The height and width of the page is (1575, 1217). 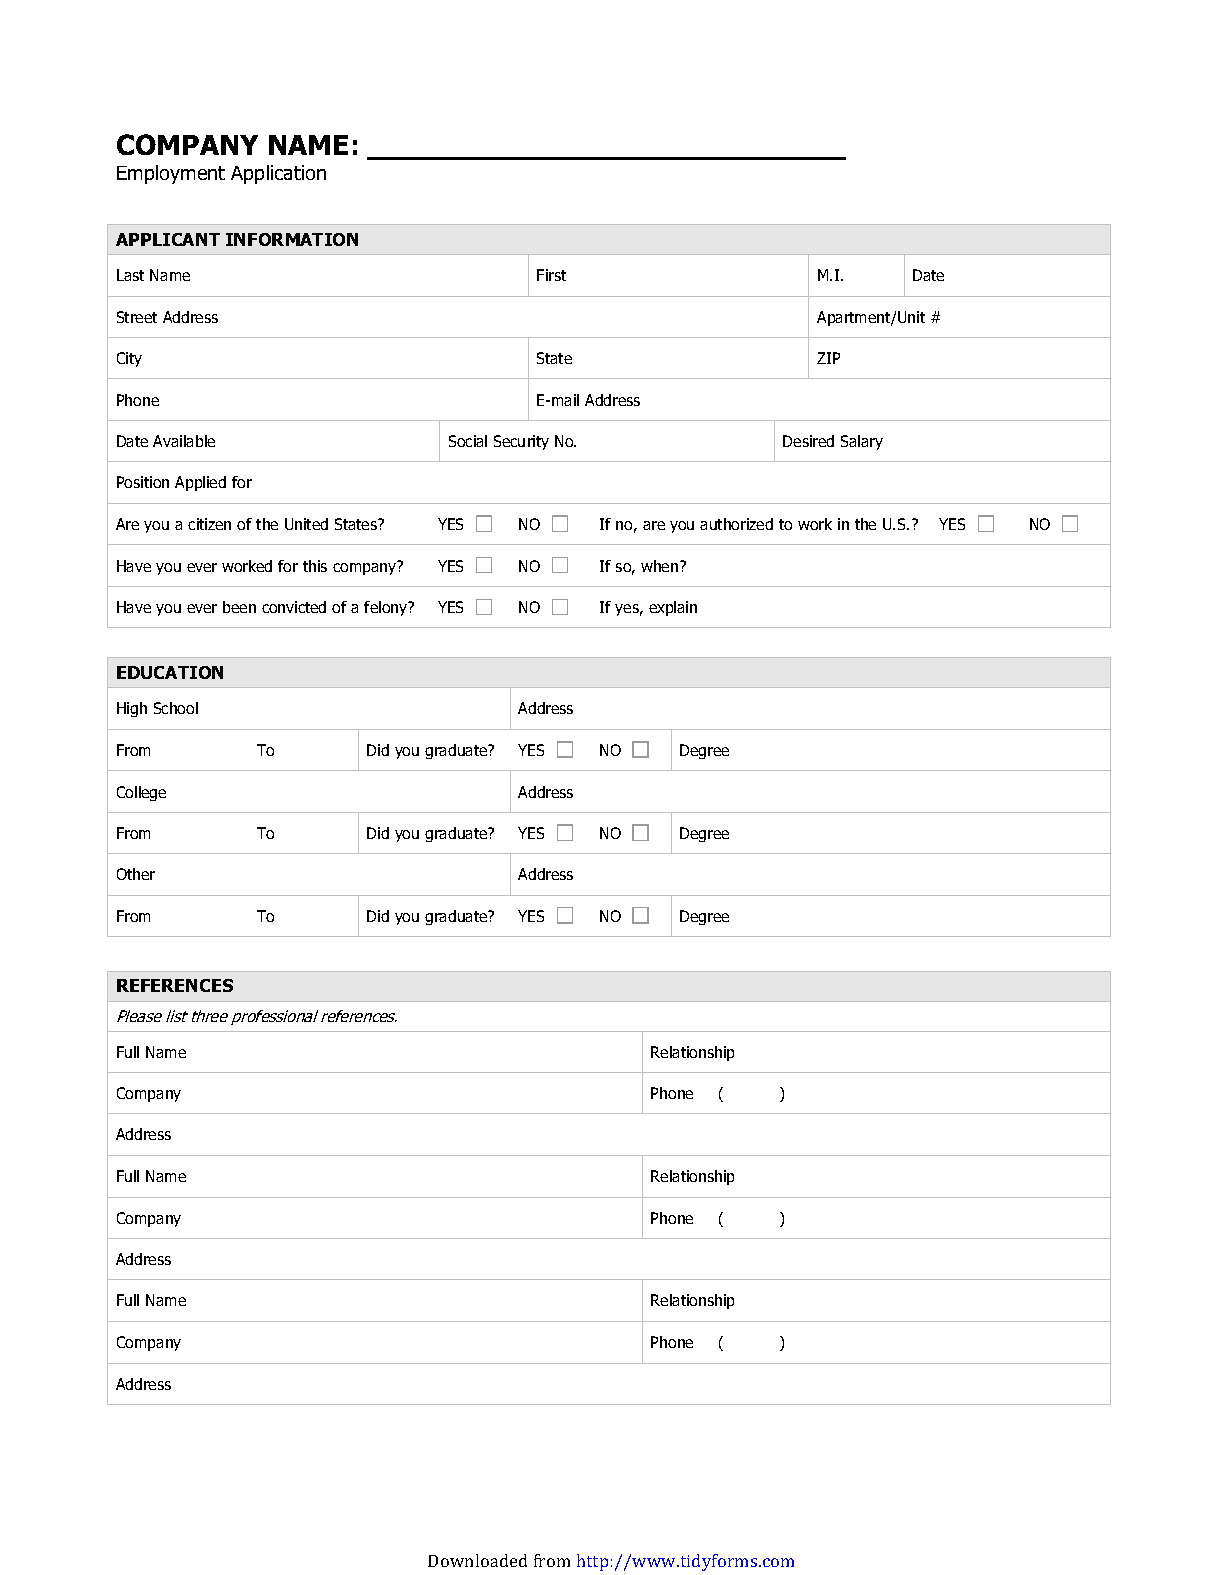 I want to click on Security, so click(x=521, y=442).
